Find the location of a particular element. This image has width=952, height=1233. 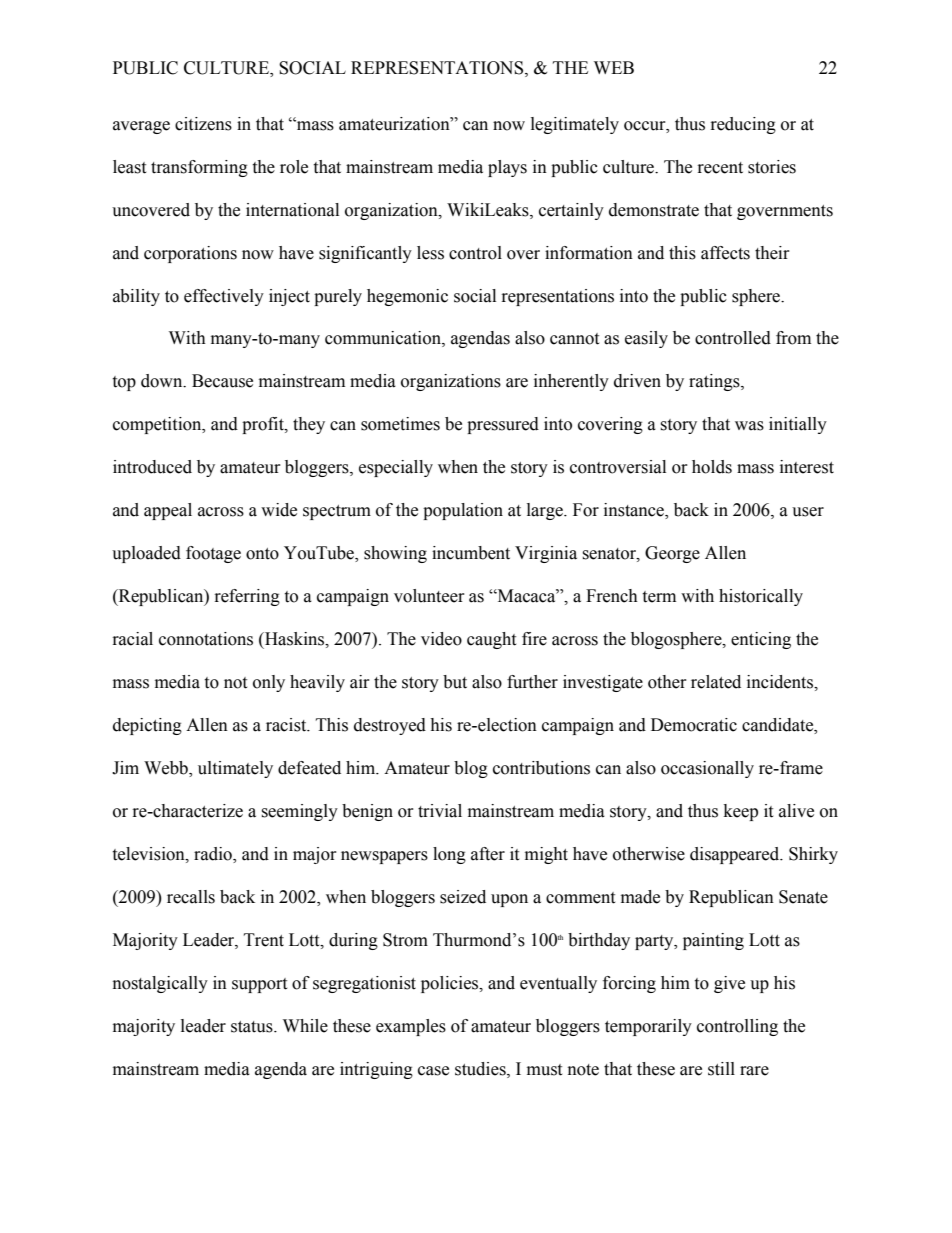

transforming is located at coordinates (199, 168).
